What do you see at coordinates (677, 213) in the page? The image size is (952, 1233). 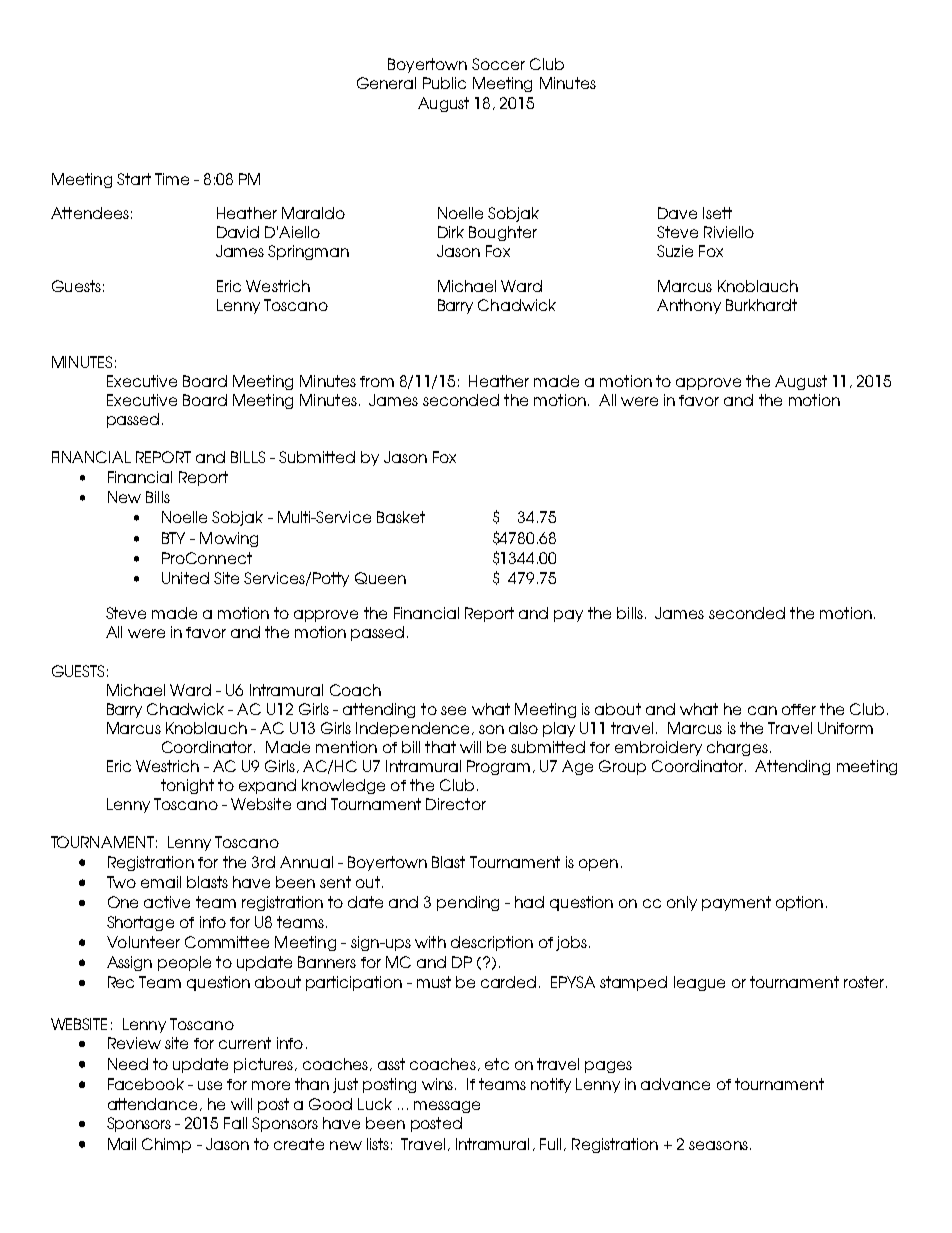 I see `Dave` at bounding box center [677, 213].
